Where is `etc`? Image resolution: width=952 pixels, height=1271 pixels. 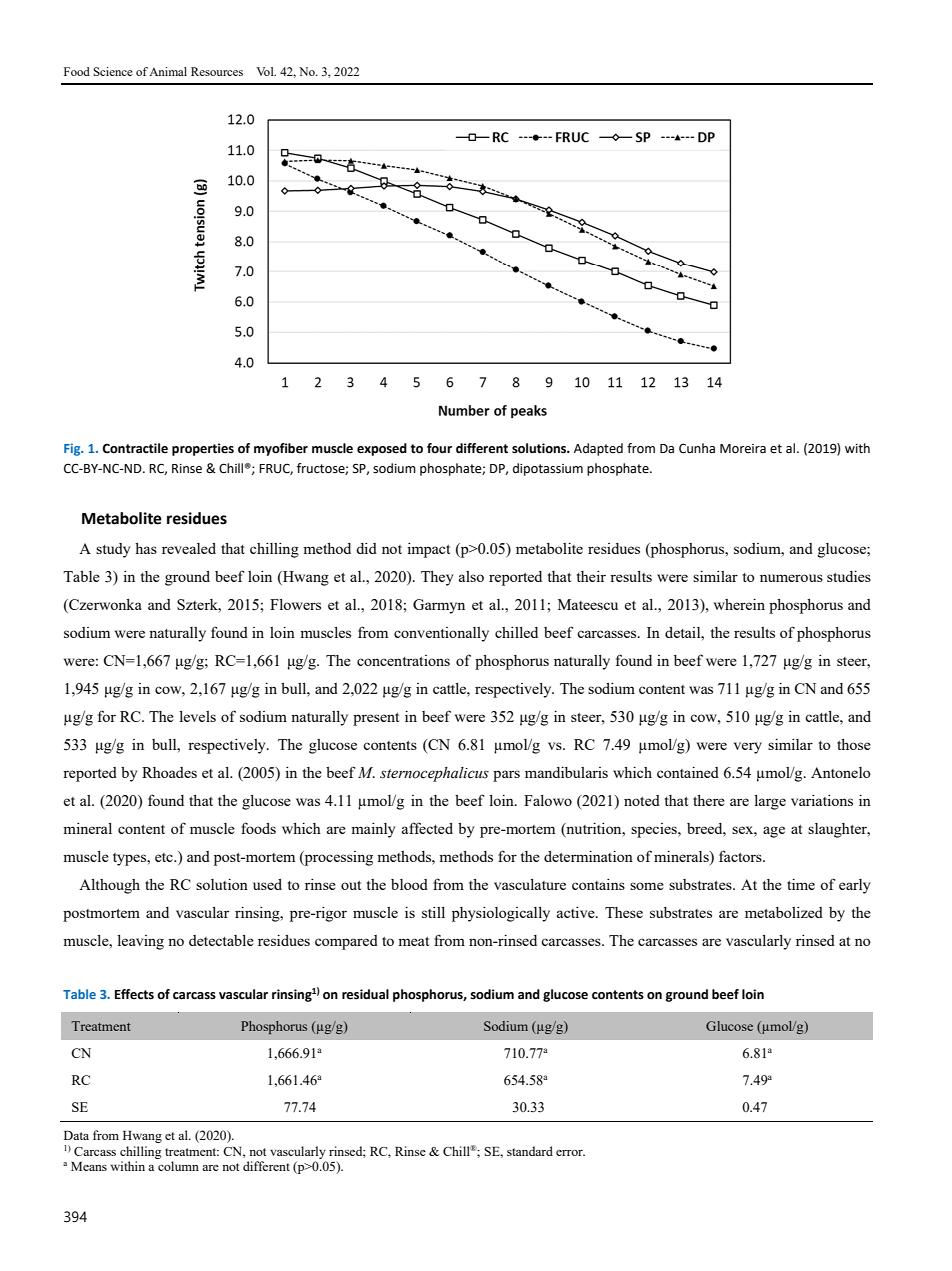 etc is located at coordinates (165, 857).
